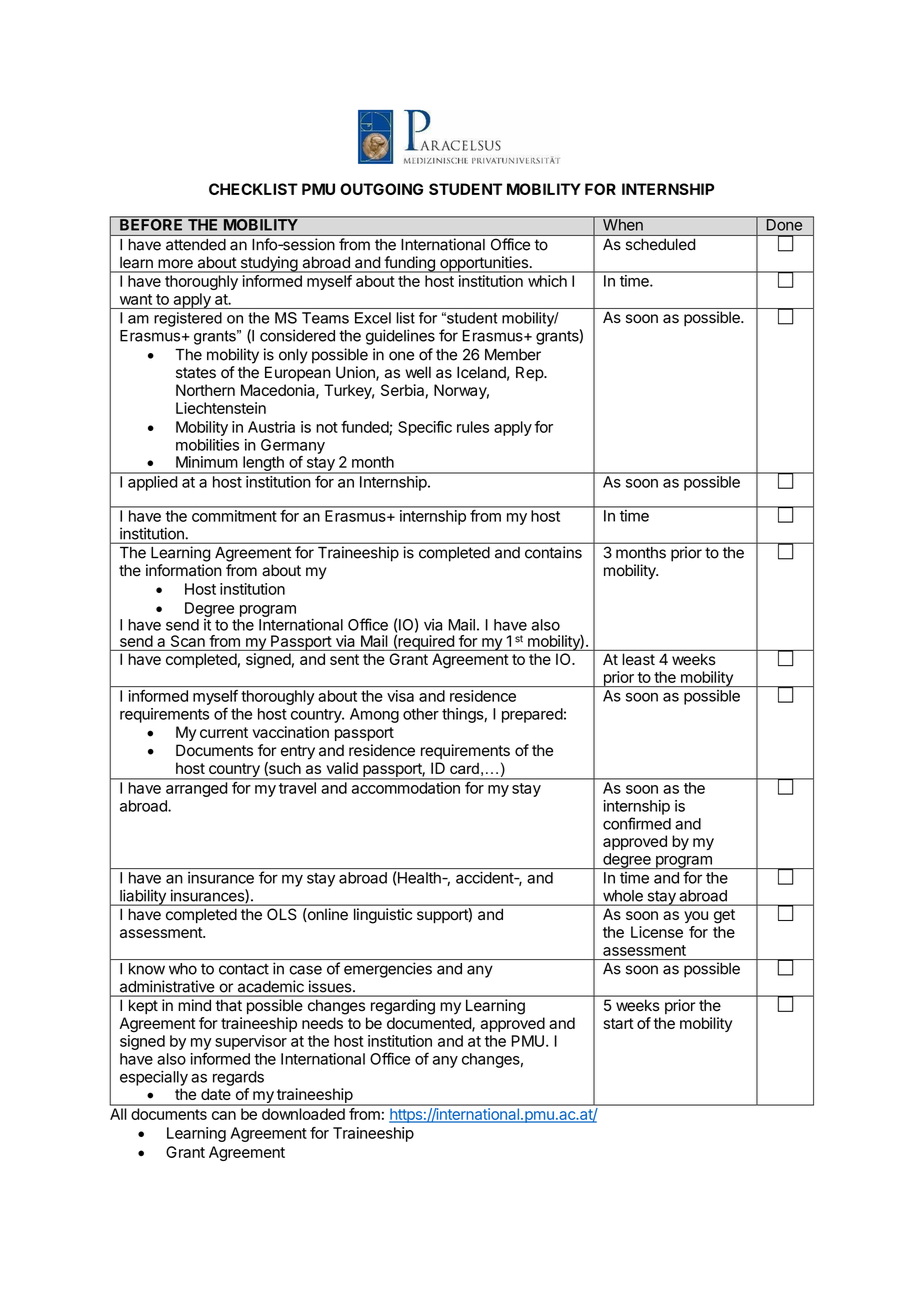 This page has height=1307, width=924. I want to click on Scan, so click(188, 641).
